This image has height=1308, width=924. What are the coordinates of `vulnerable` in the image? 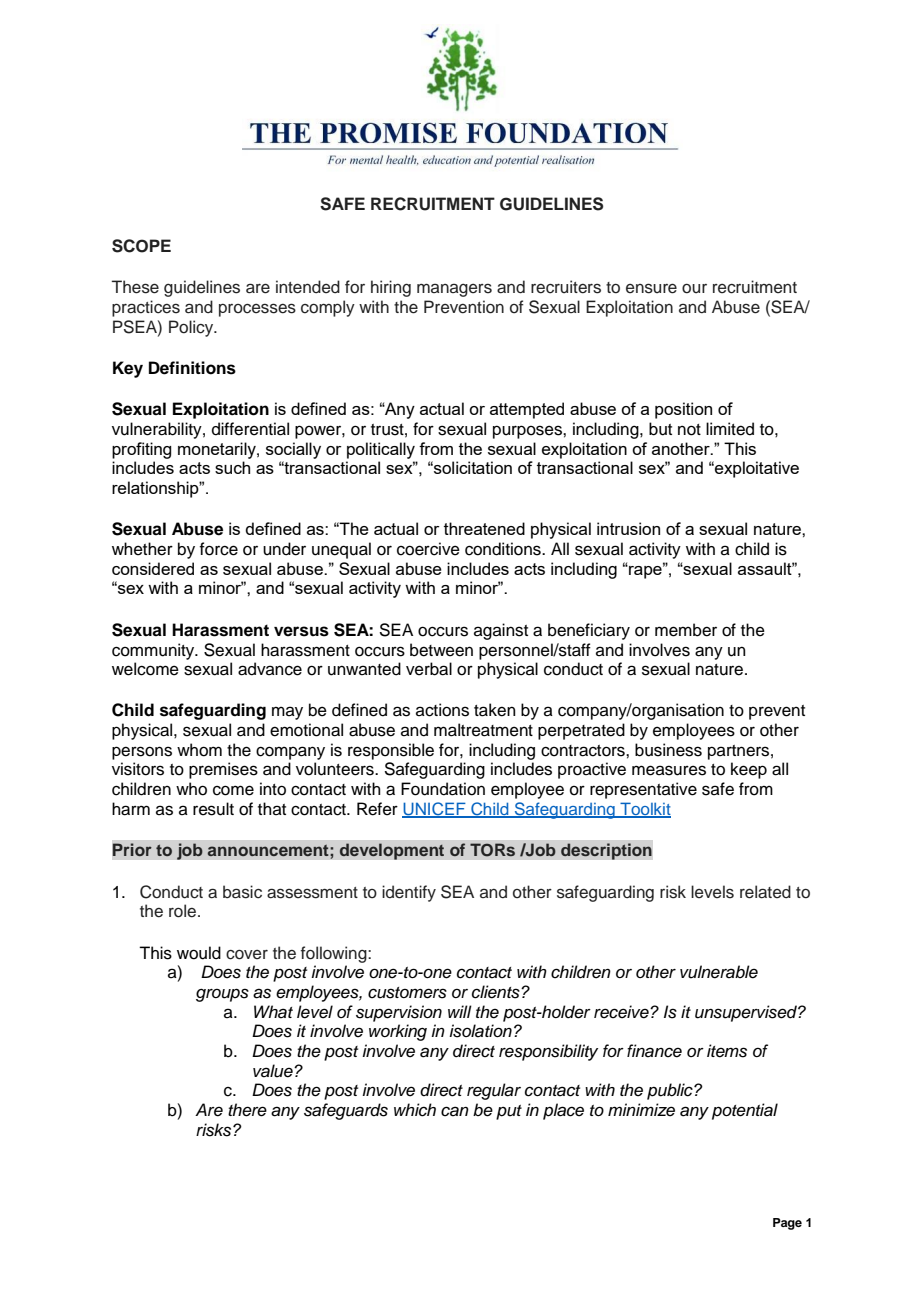 It's located at (719, 972).
